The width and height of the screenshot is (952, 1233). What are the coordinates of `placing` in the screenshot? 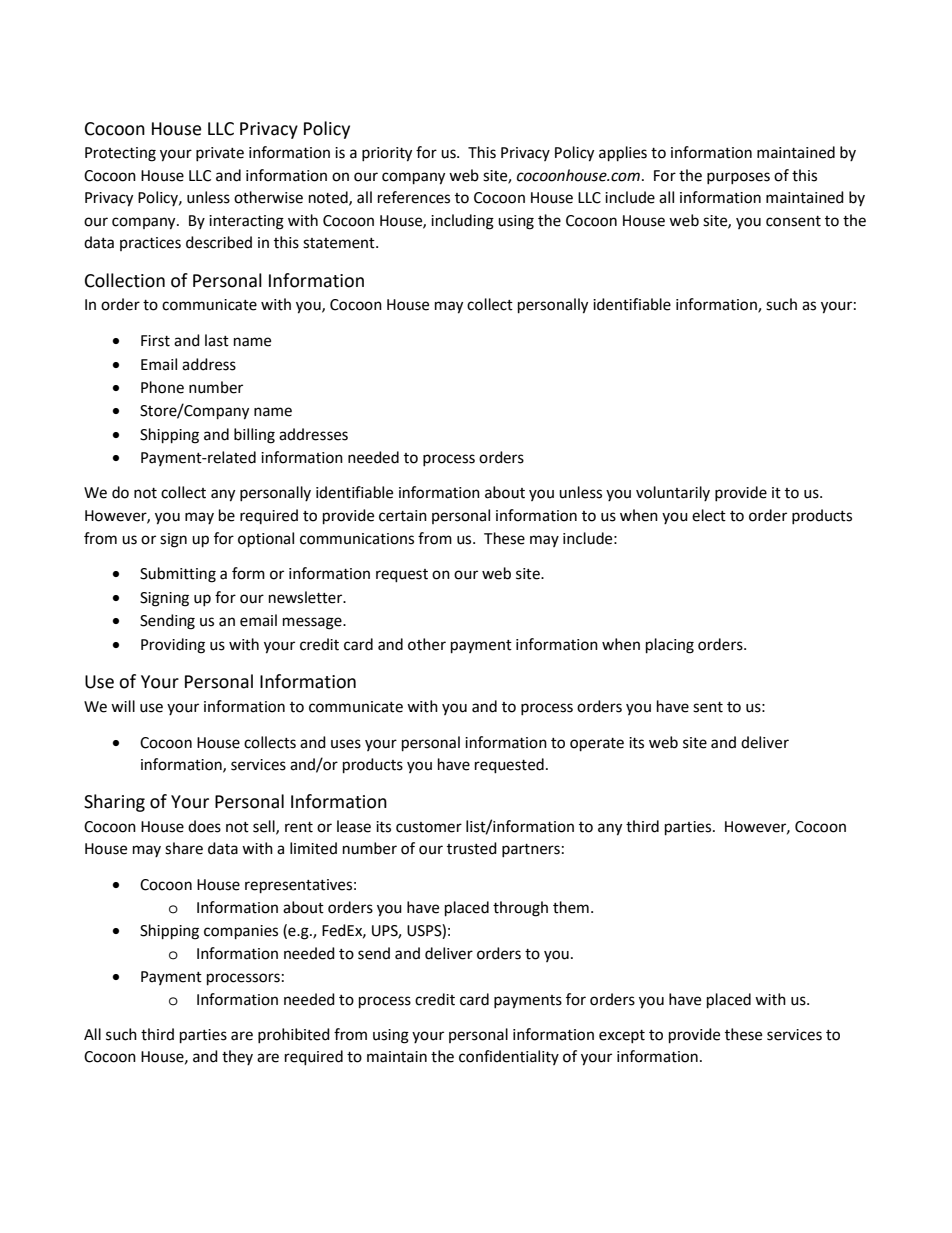 It's located at (670, 646).
